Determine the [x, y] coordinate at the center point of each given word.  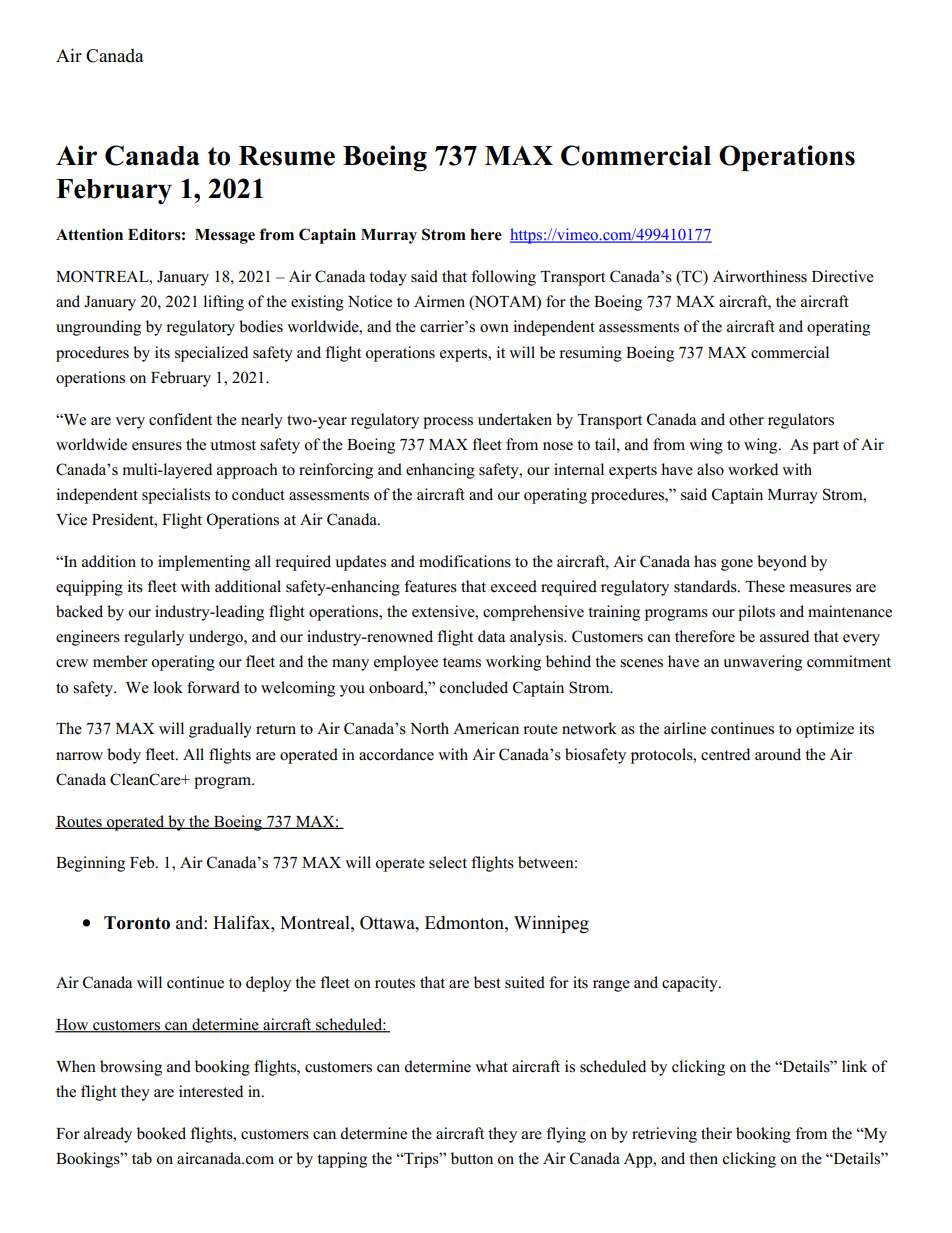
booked [161, 1133]
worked [753, 469]
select [448, 862]
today [388, 278]
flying [566, 1135]
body [124, 756]
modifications [465, 561]
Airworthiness [760, 276]
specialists [176, 496]
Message [225, 236]
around [778, 754]
